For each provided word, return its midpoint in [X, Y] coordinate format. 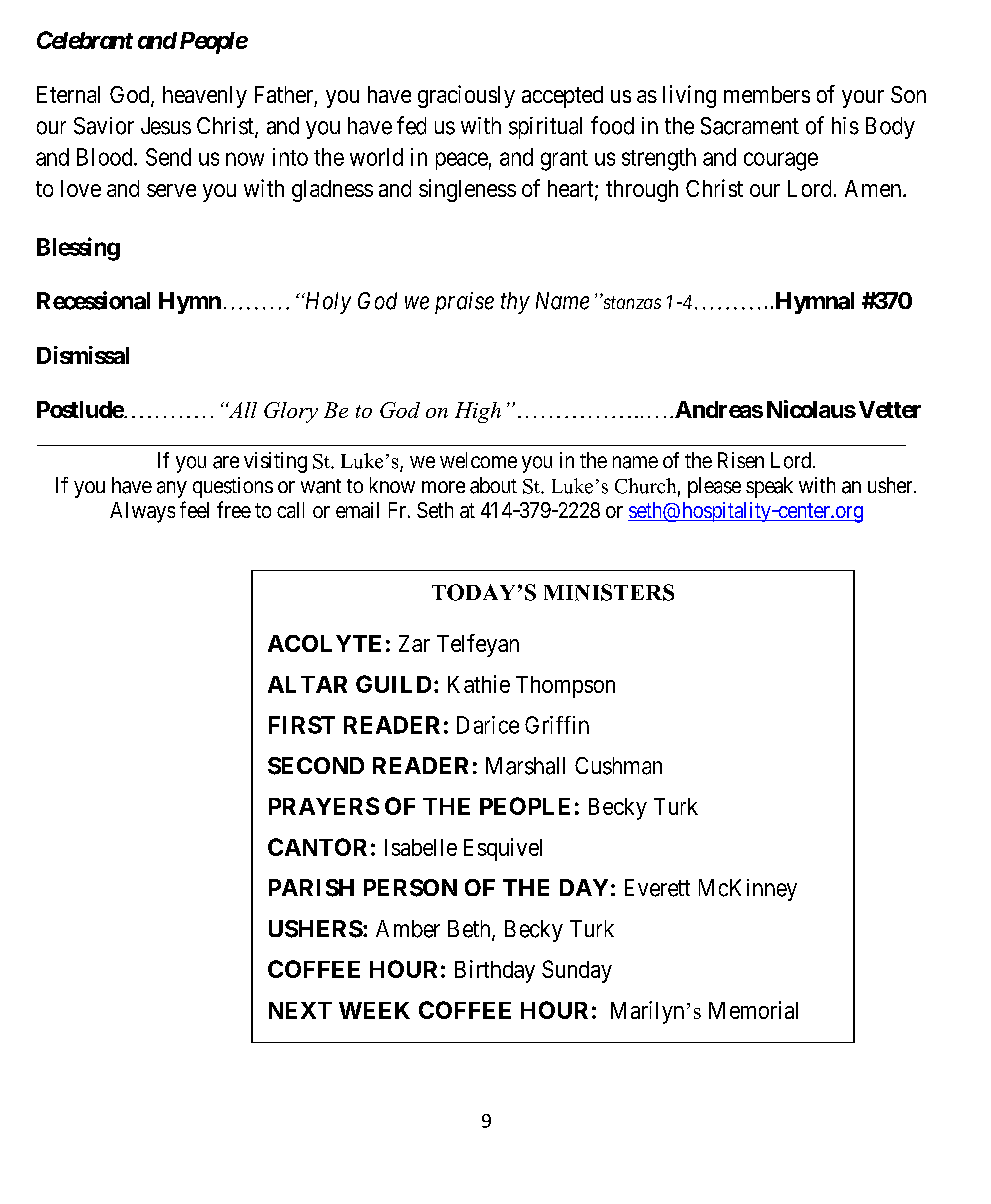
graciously [466, 96]
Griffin [557, 725]
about [493, 485]
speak [769, 487]
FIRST [302, 725]
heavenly [205, 97]
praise [464, 303]
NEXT [300, 1010]
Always [142, 512]
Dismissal [83, 355]
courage [781, 161]
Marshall [525, 766]
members [767, 94]
